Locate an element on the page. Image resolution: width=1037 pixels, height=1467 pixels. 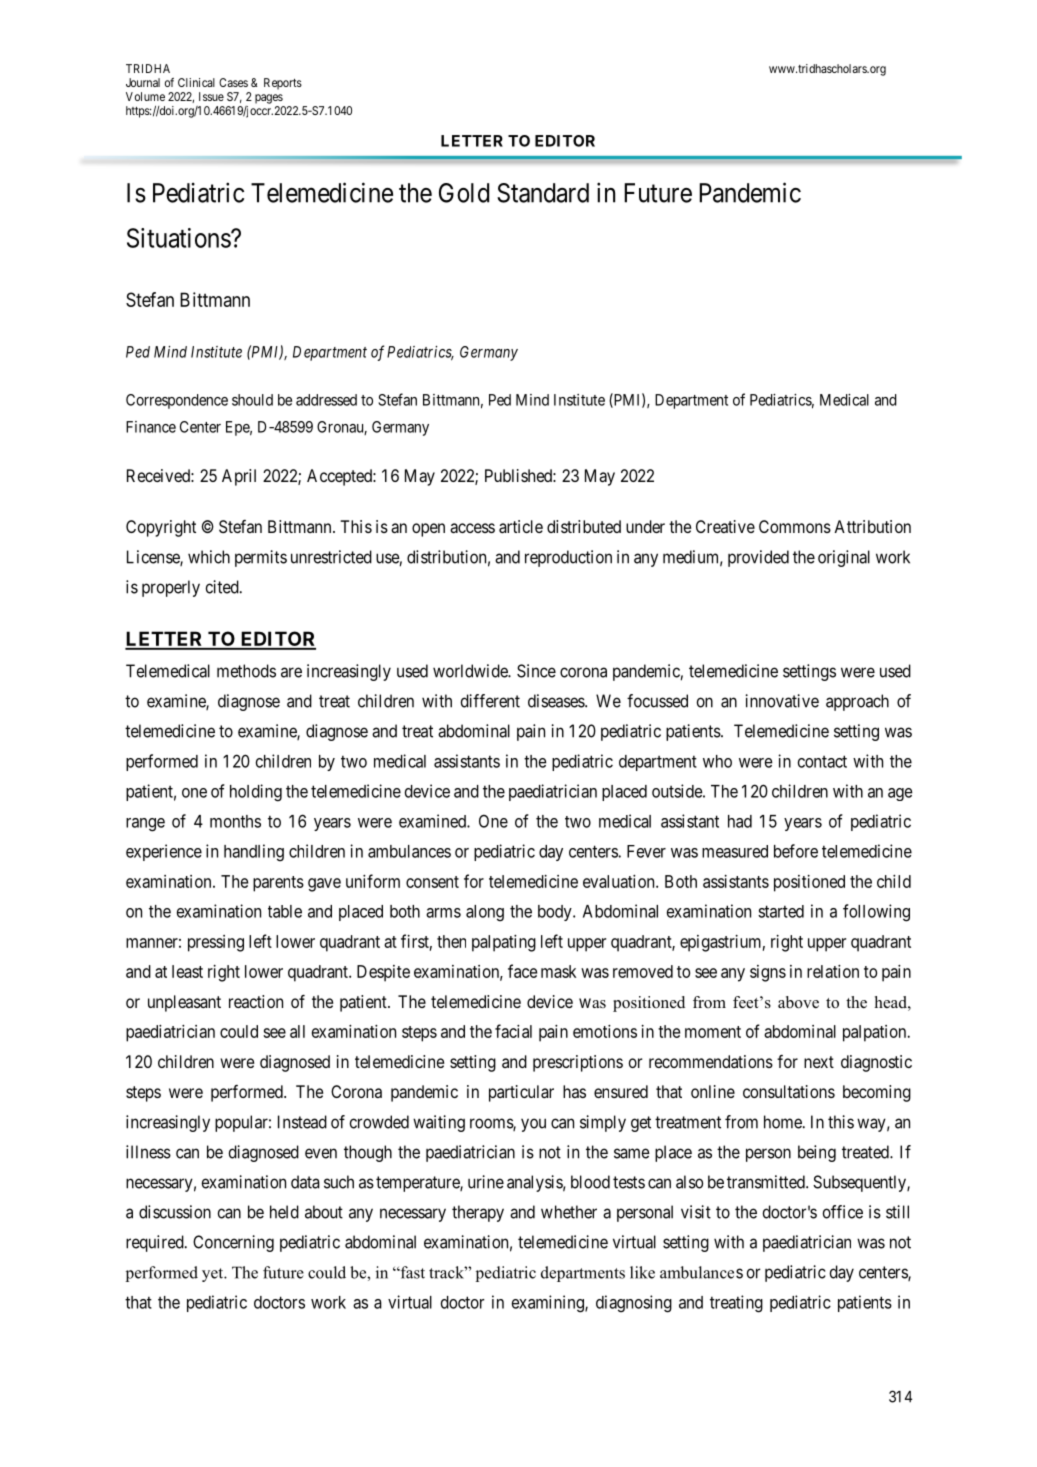
months is located at coordinates (235, 821).
